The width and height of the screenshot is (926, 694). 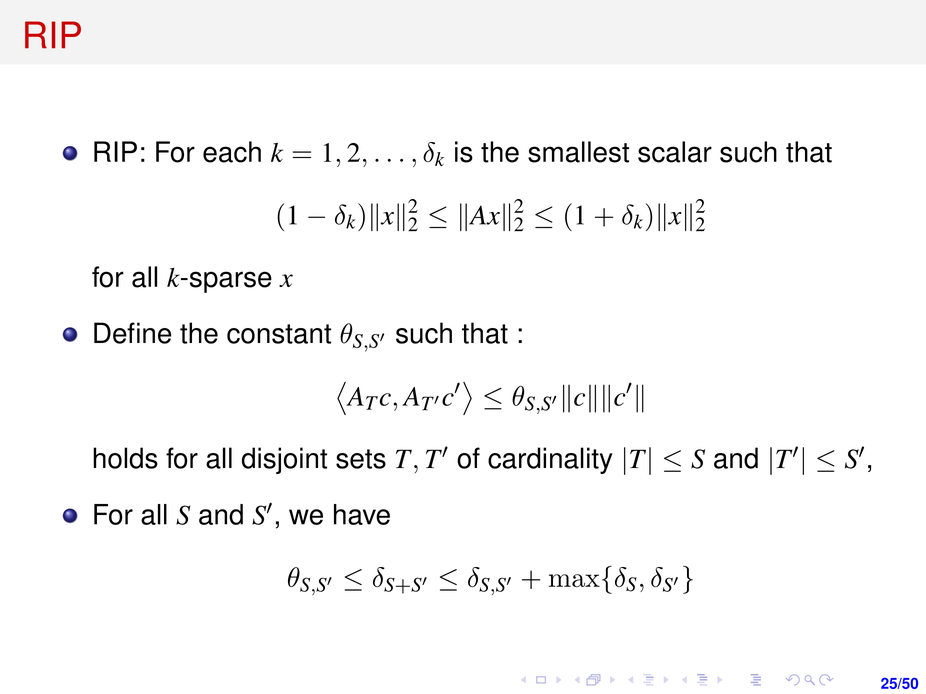 What do you see at coordinates (232, 152) in the screenshot?
I see `each` at bounding box center [232, 152].
